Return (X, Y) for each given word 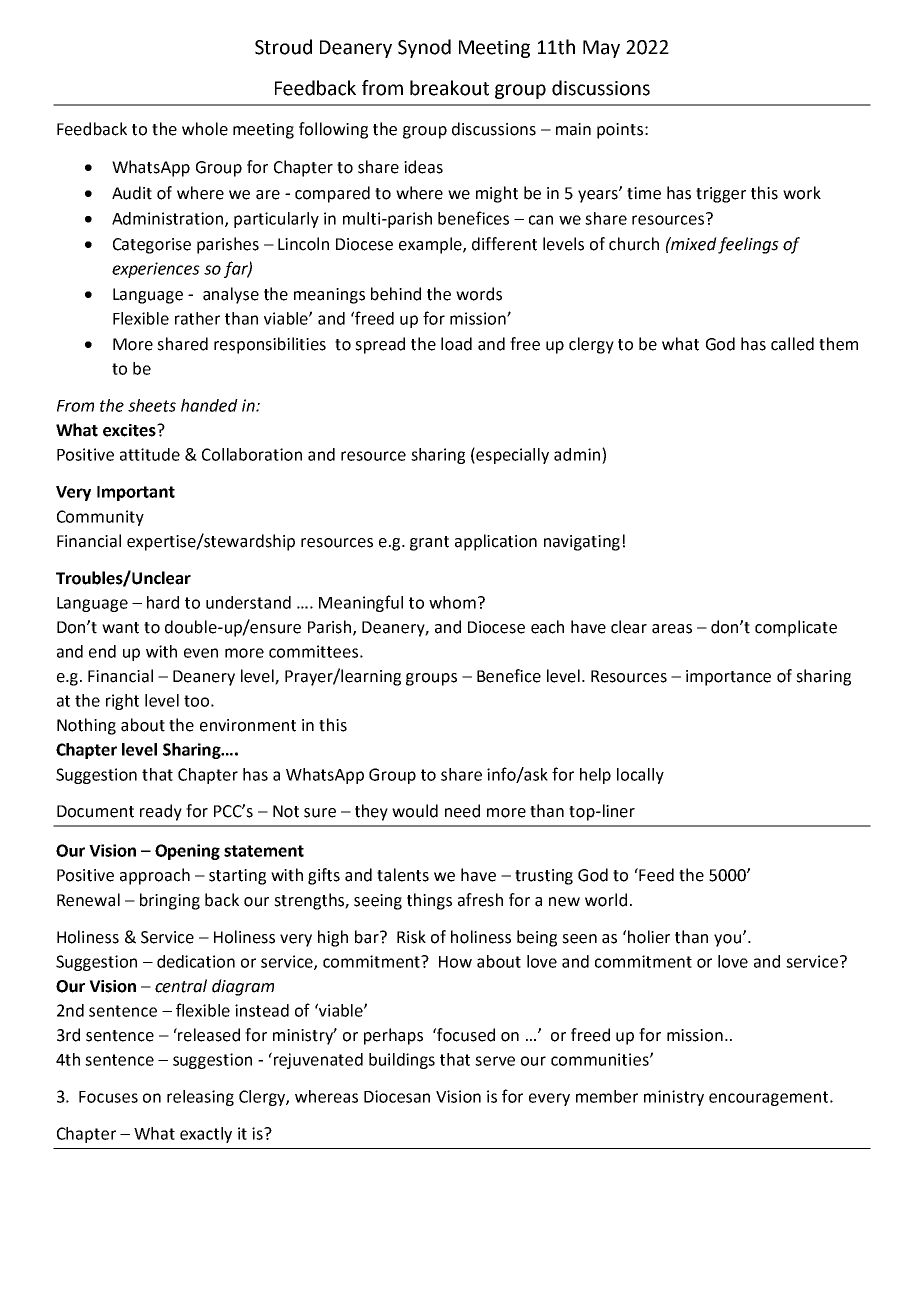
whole (205, 129)
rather (197, 318)
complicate (796, 628)
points (620, 131)
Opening (187, 852)
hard (163, 602)
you (727, 940)
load (456, 344)
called (792, 344)
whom (452, 602)
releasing (200, 1098)
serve (495, 1061)
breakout (449, 88)
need (462, 811)
